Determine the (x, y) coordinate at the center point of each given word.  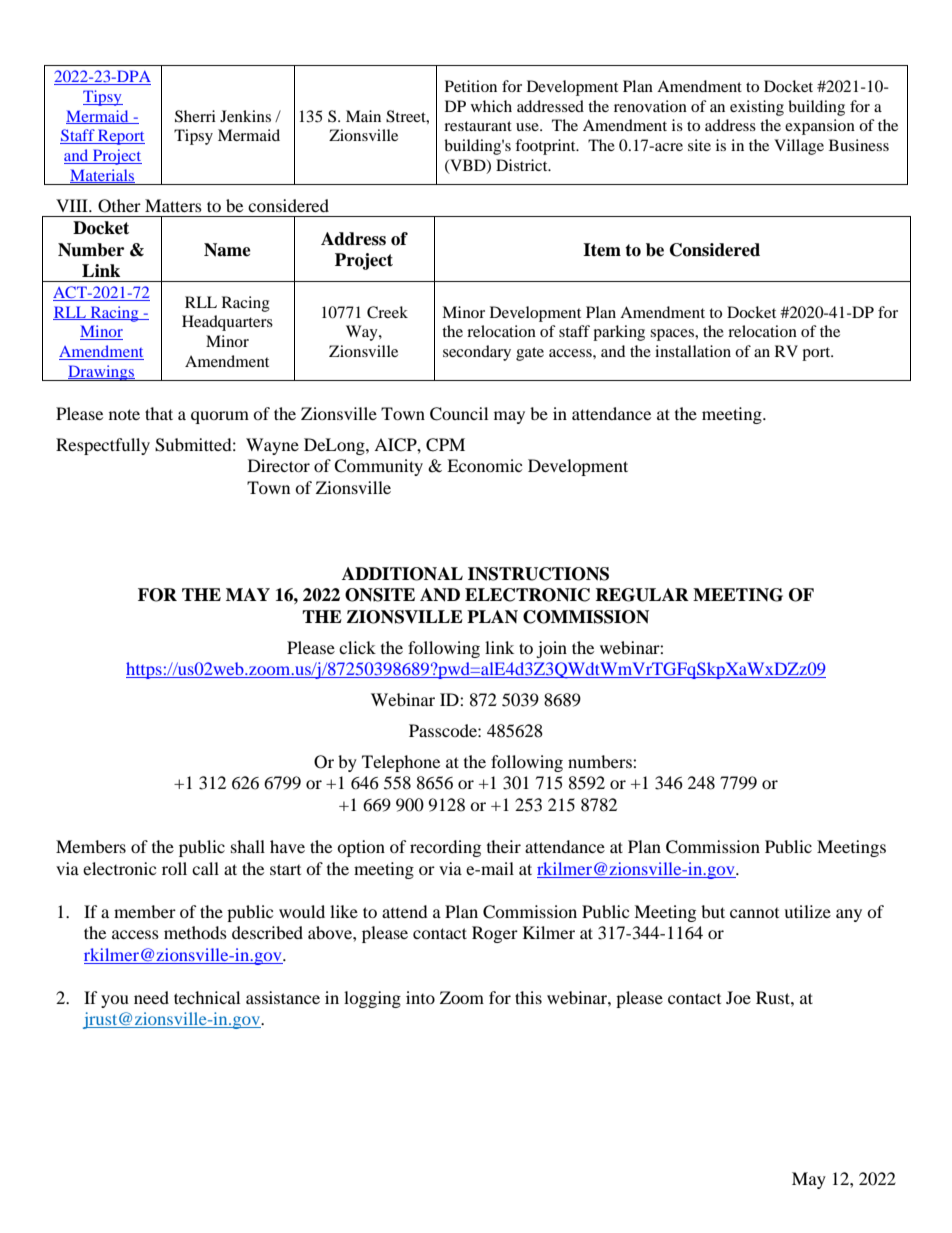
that (159, 413)
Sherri (195, 116)
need (151, 997)
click (357, 647)
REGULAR (642, 595)
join (551, 649)
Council (459, 414)
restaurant (478, 126)
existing (757, 108)
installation (693, 351)
